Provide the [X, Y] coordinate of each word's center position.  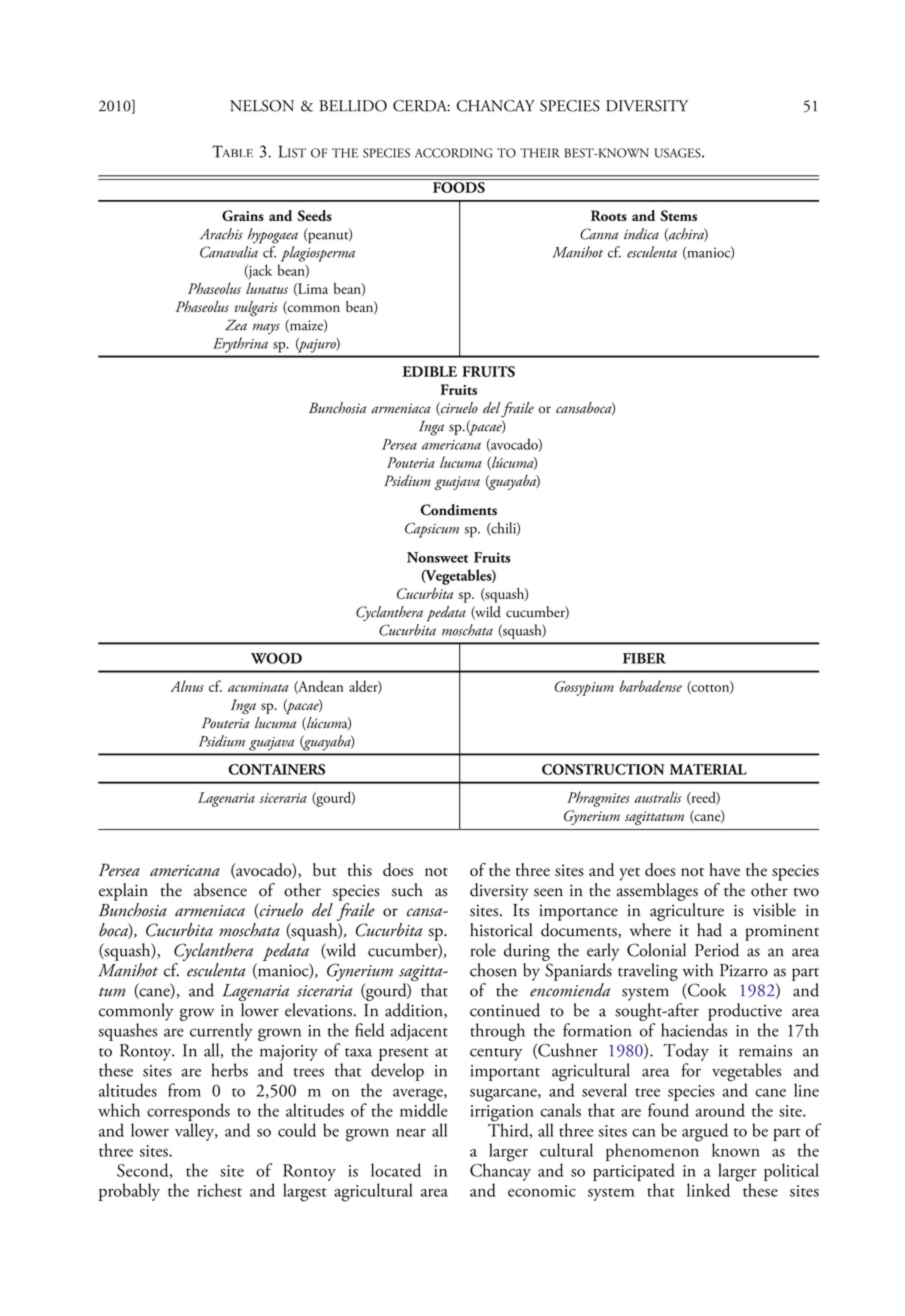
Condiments [458, 510]
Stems [678, 215]
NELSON [262, 106]
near [411, 1133]
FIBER [644, 658]
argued [705, 1133]
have [724, 869]
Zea [236, 325]
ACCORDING [453, 153]
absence [220, 890]
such [407, 890]
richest [219, 1190]
